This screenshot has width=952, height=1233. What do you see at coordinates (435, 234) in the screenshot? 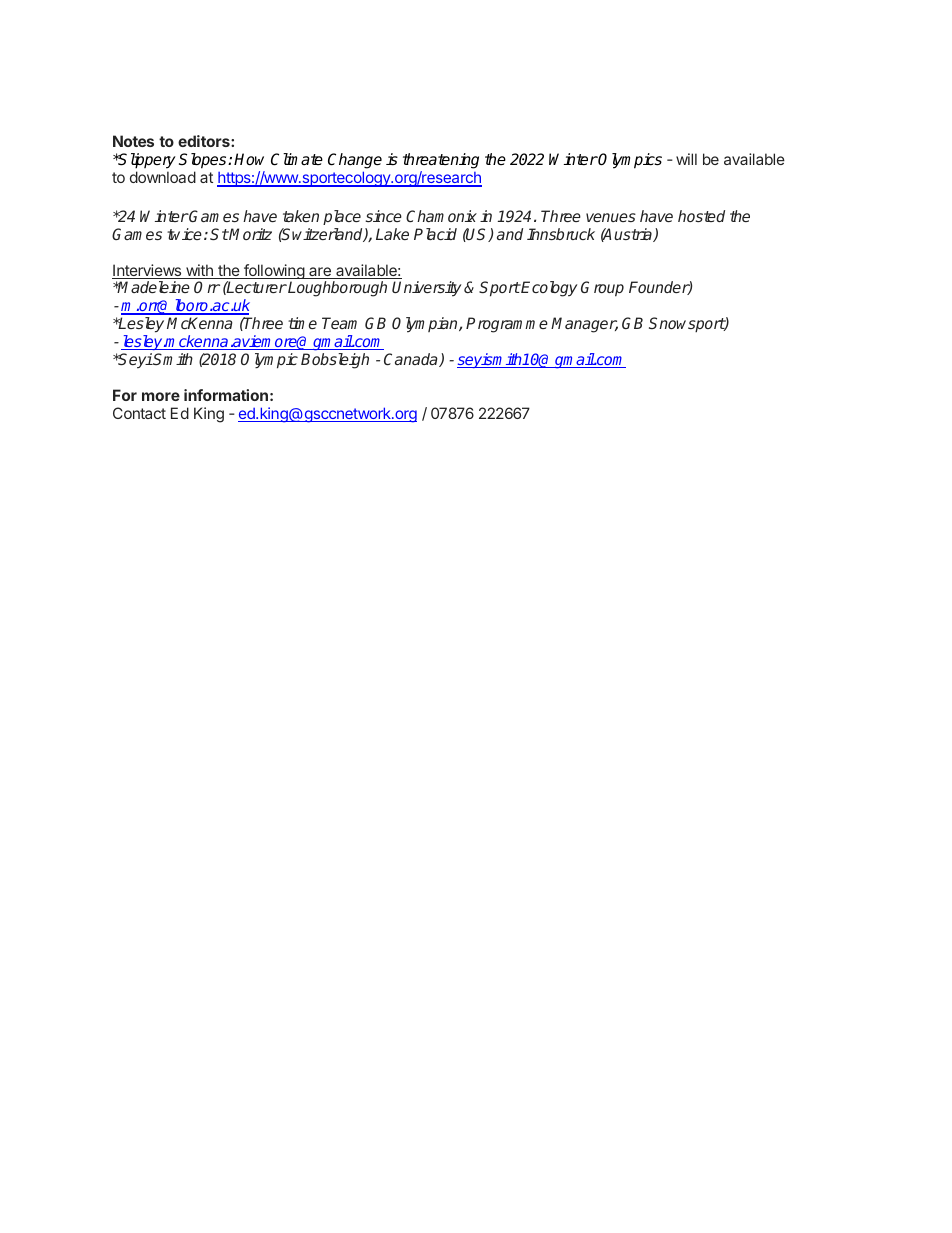
I see `Placid` at bounding box center [435, 234].
